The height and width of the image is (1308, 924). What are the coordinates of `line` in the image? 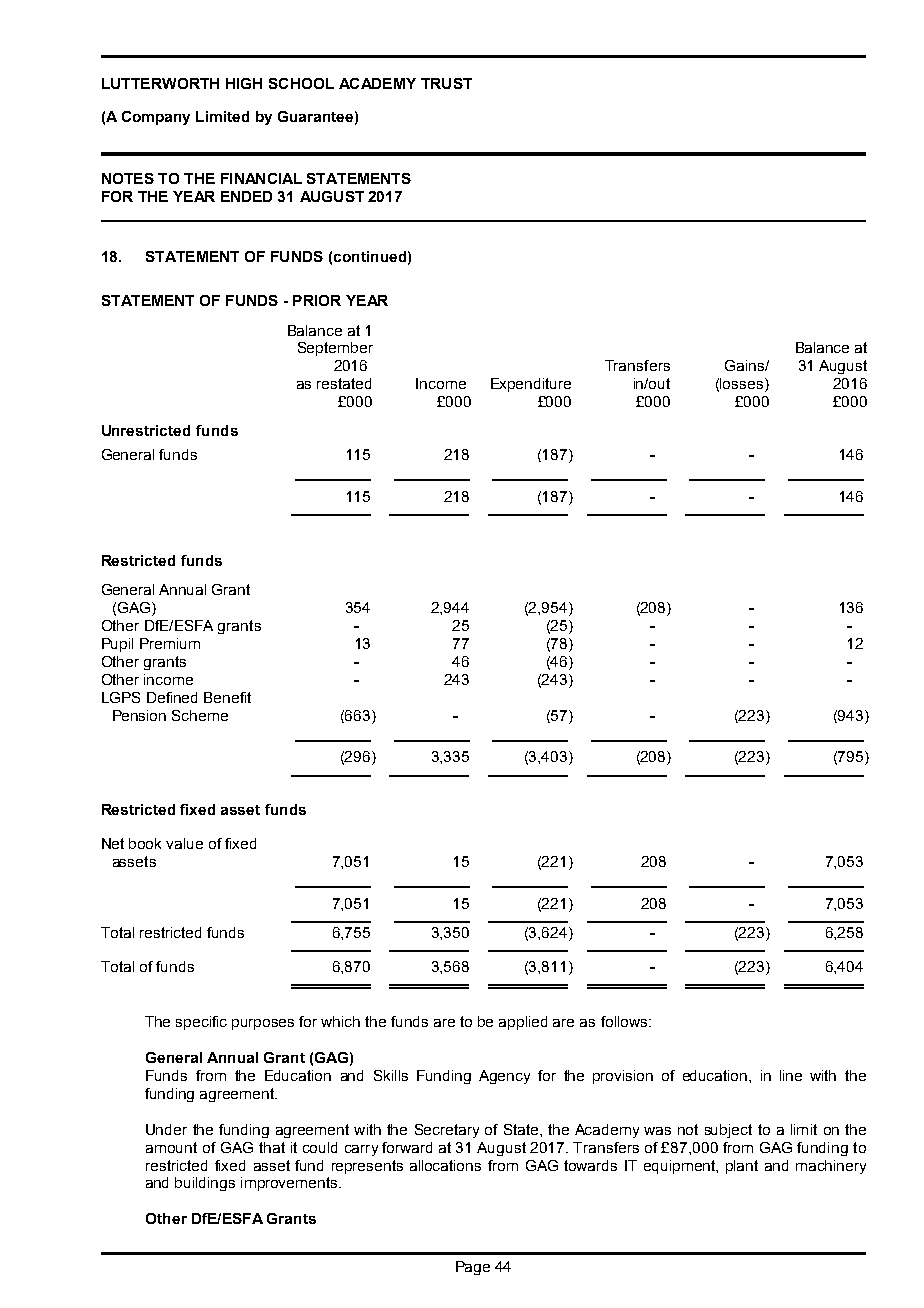 It's located at (791, 1075).
